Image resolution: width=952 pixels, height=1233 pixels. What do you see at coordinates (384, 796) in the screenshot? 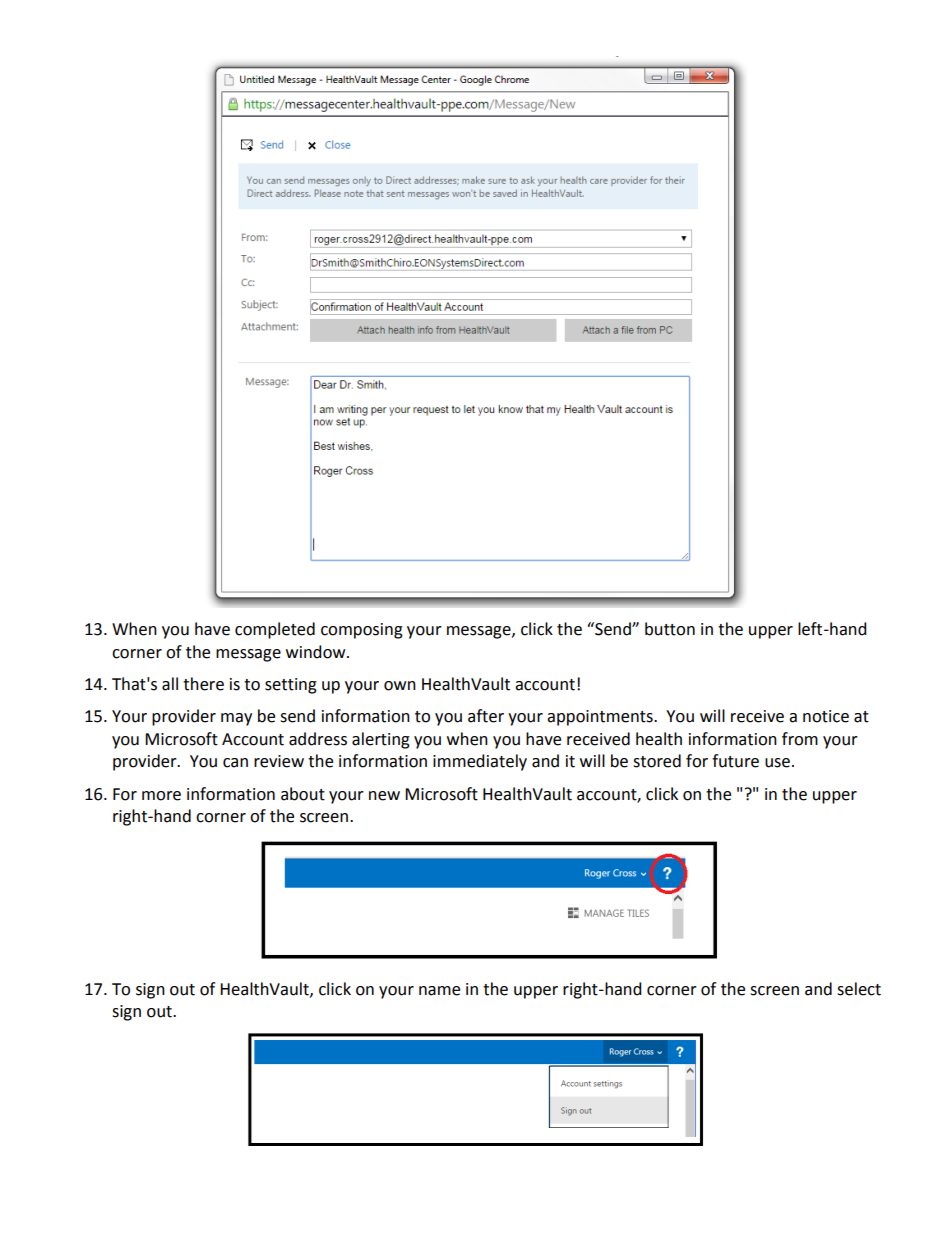
I see `new` at bounding box center [384, 796].
